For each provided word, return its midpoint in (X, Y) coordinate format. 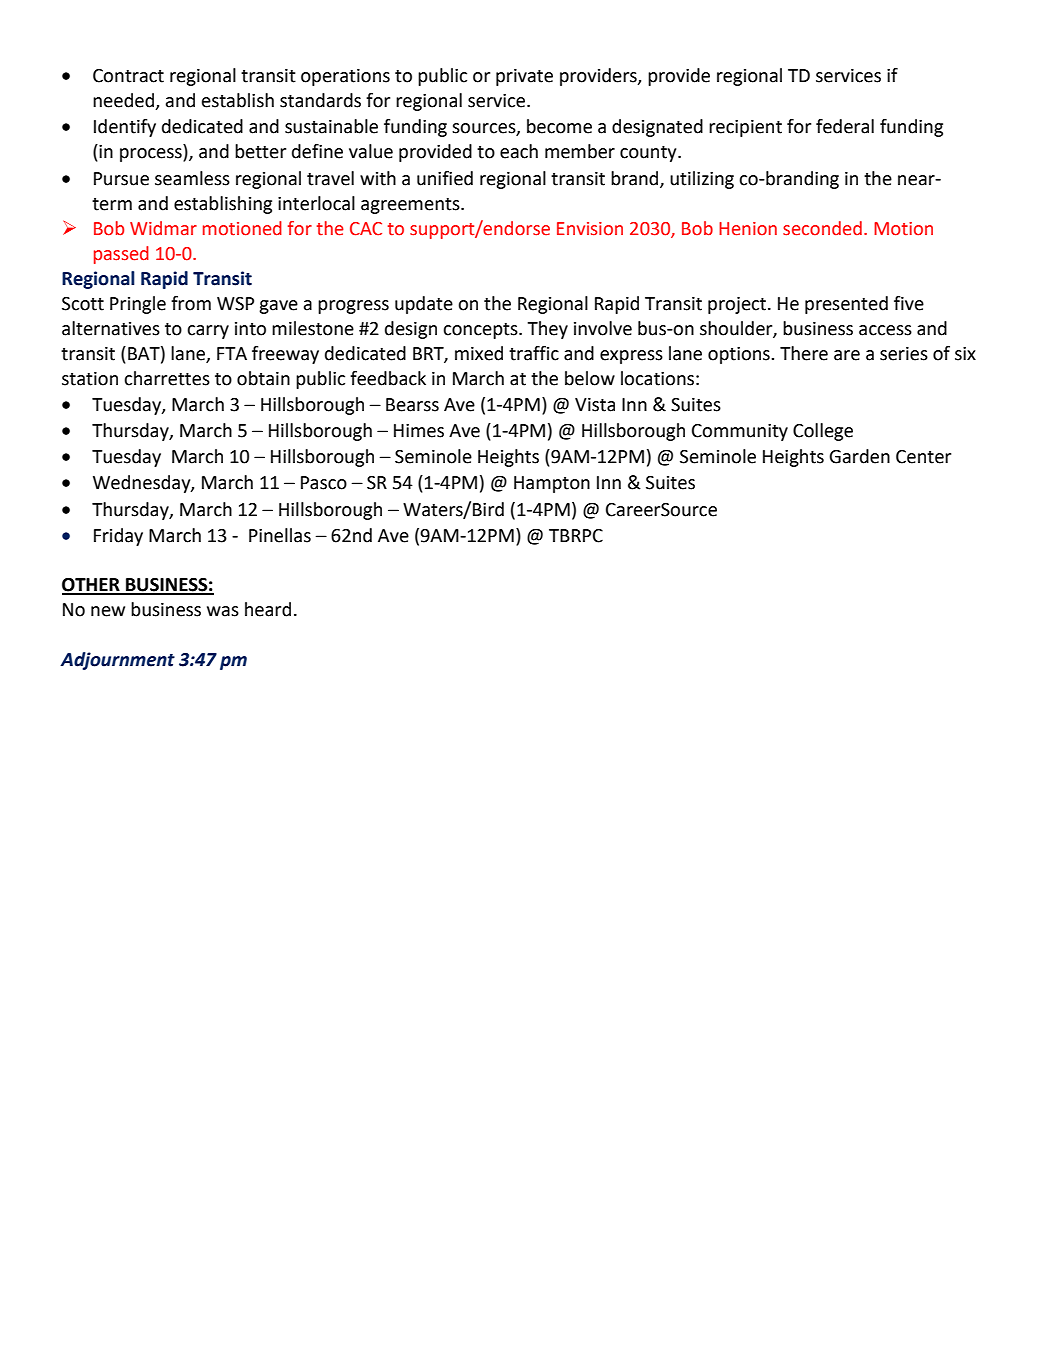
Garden (859, 456)
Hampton (552, 484)
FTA (232, 353)
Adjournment (117, 661)
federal (845, 126)
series (904, 354)
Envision (590, 229)
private (524, 77)
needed (124, 101)
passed (121, 255)
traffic (534, 353)
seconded (822, 228)
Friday (118, 537)
